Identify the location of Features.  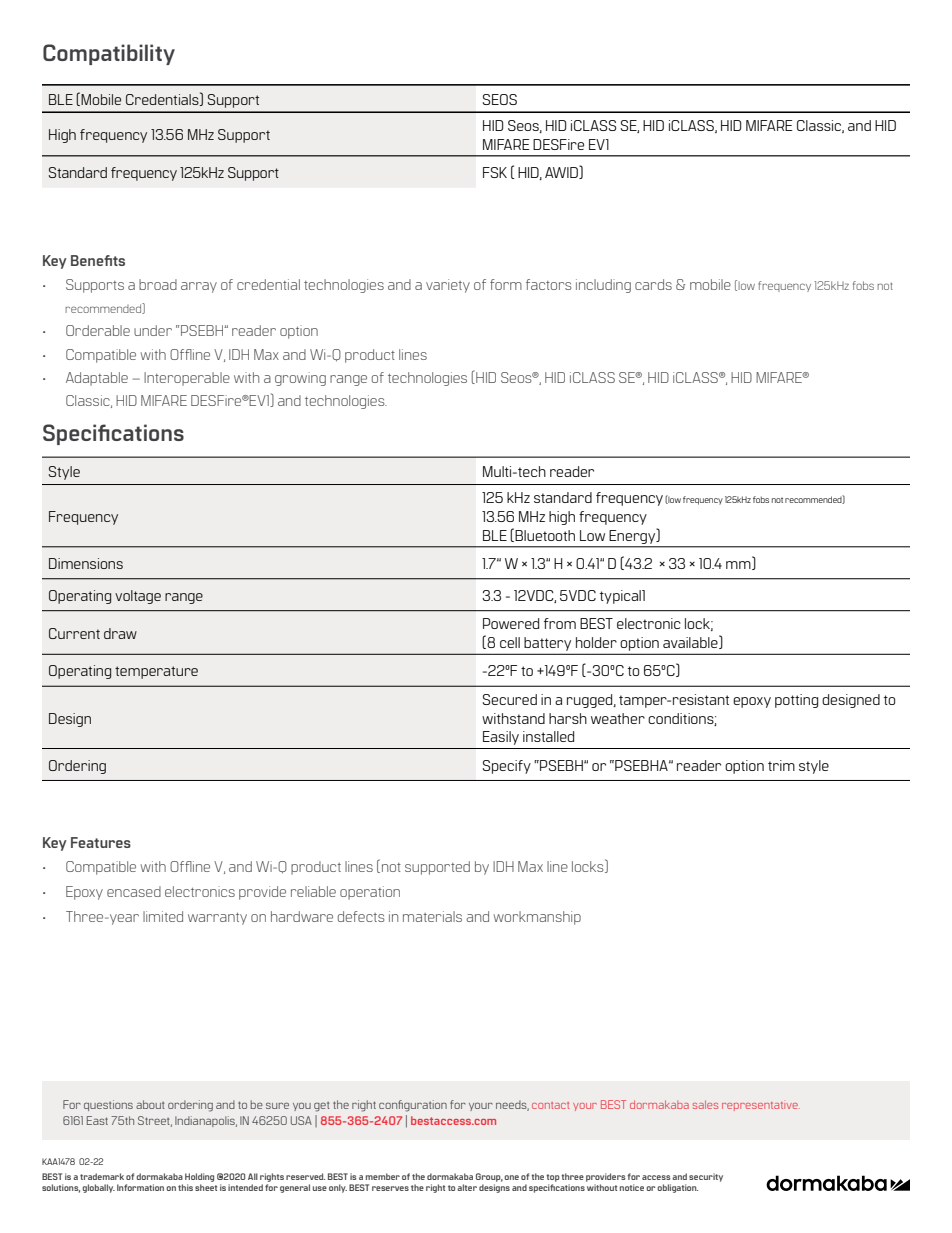
(101, 842).
